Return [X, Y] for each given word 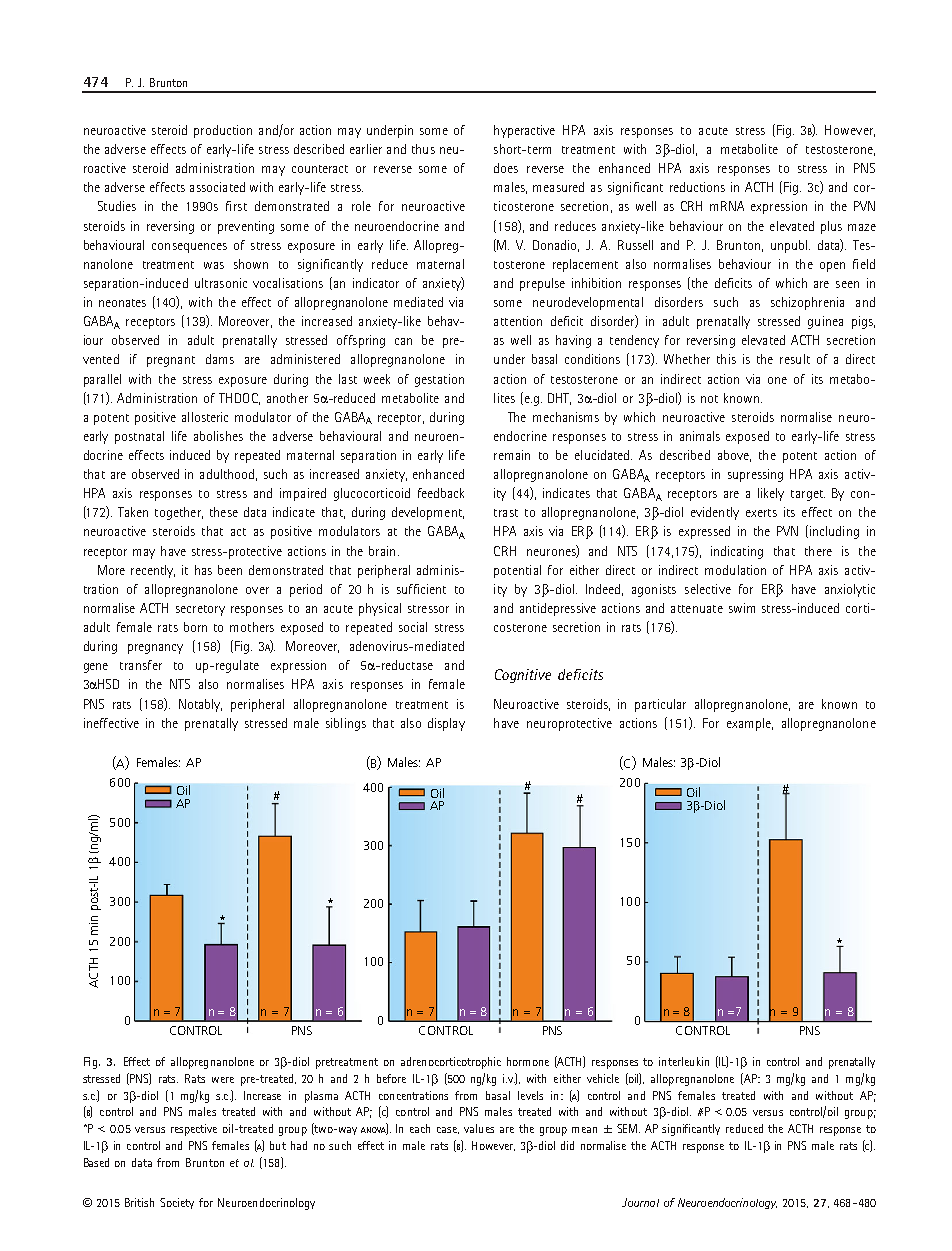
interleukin [684, 1061]
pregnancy [155, 649]
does [506, 168]
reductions [697, 187]
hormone [528, 1061]
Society [177, 1203]
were [223, 1080]
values [479, 1128]
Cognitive [523, 676]
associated [217, 187]
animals [700, 436]
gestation [439, 380]
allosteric [205, 417]
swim [742, 608]
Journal [640, 1202]
